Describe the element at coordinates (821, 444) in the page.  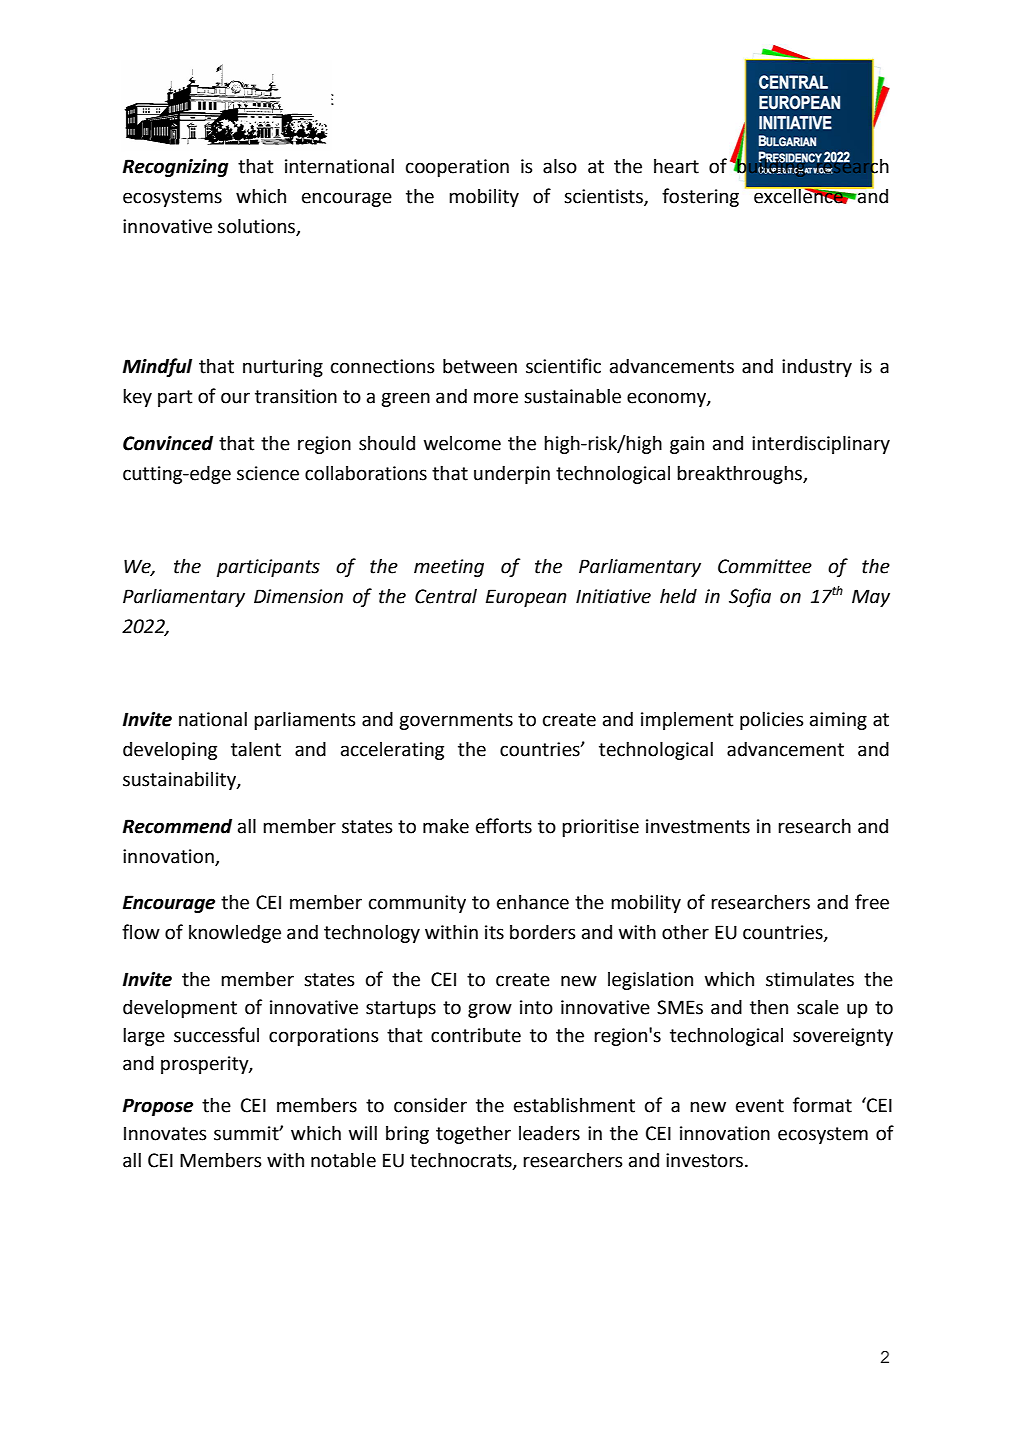
I see `interdisciplinary` at that location.
